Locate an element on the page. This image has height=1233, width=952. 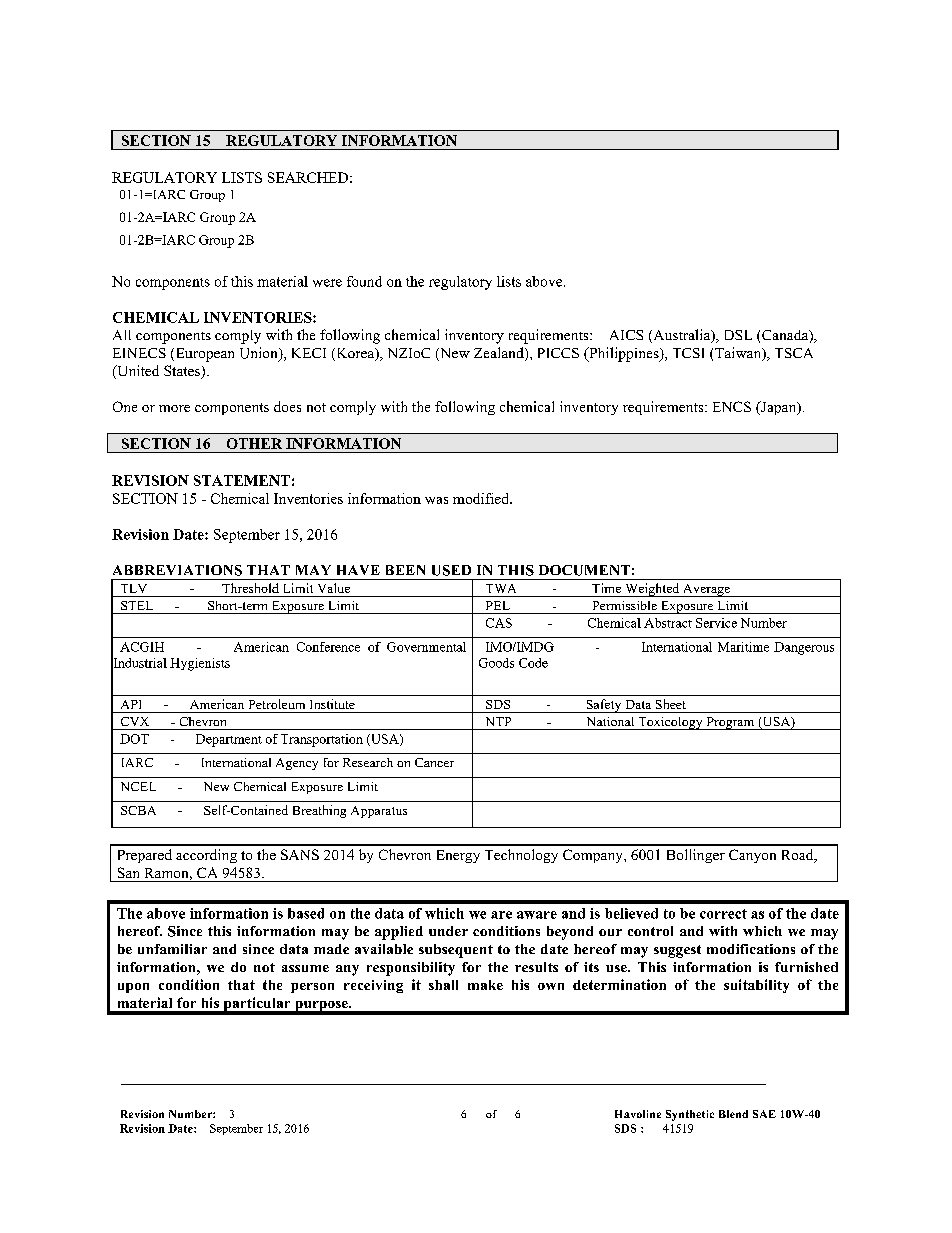
SANS is located at coordinates (300, 854).
